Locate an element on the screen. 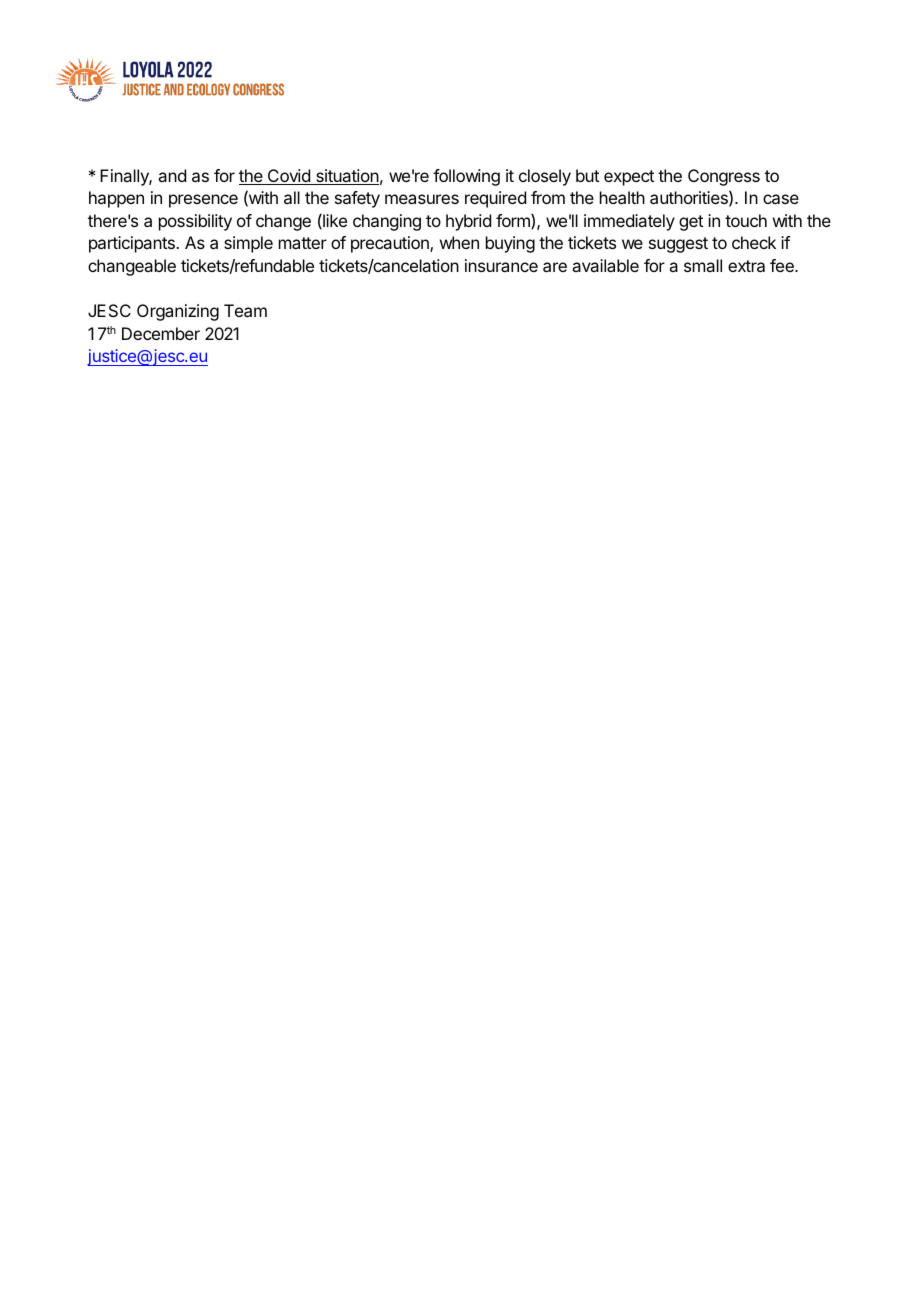 The height and width of the screenshot is (1307, 924). Organizing is located at coordinates (178, 312).
